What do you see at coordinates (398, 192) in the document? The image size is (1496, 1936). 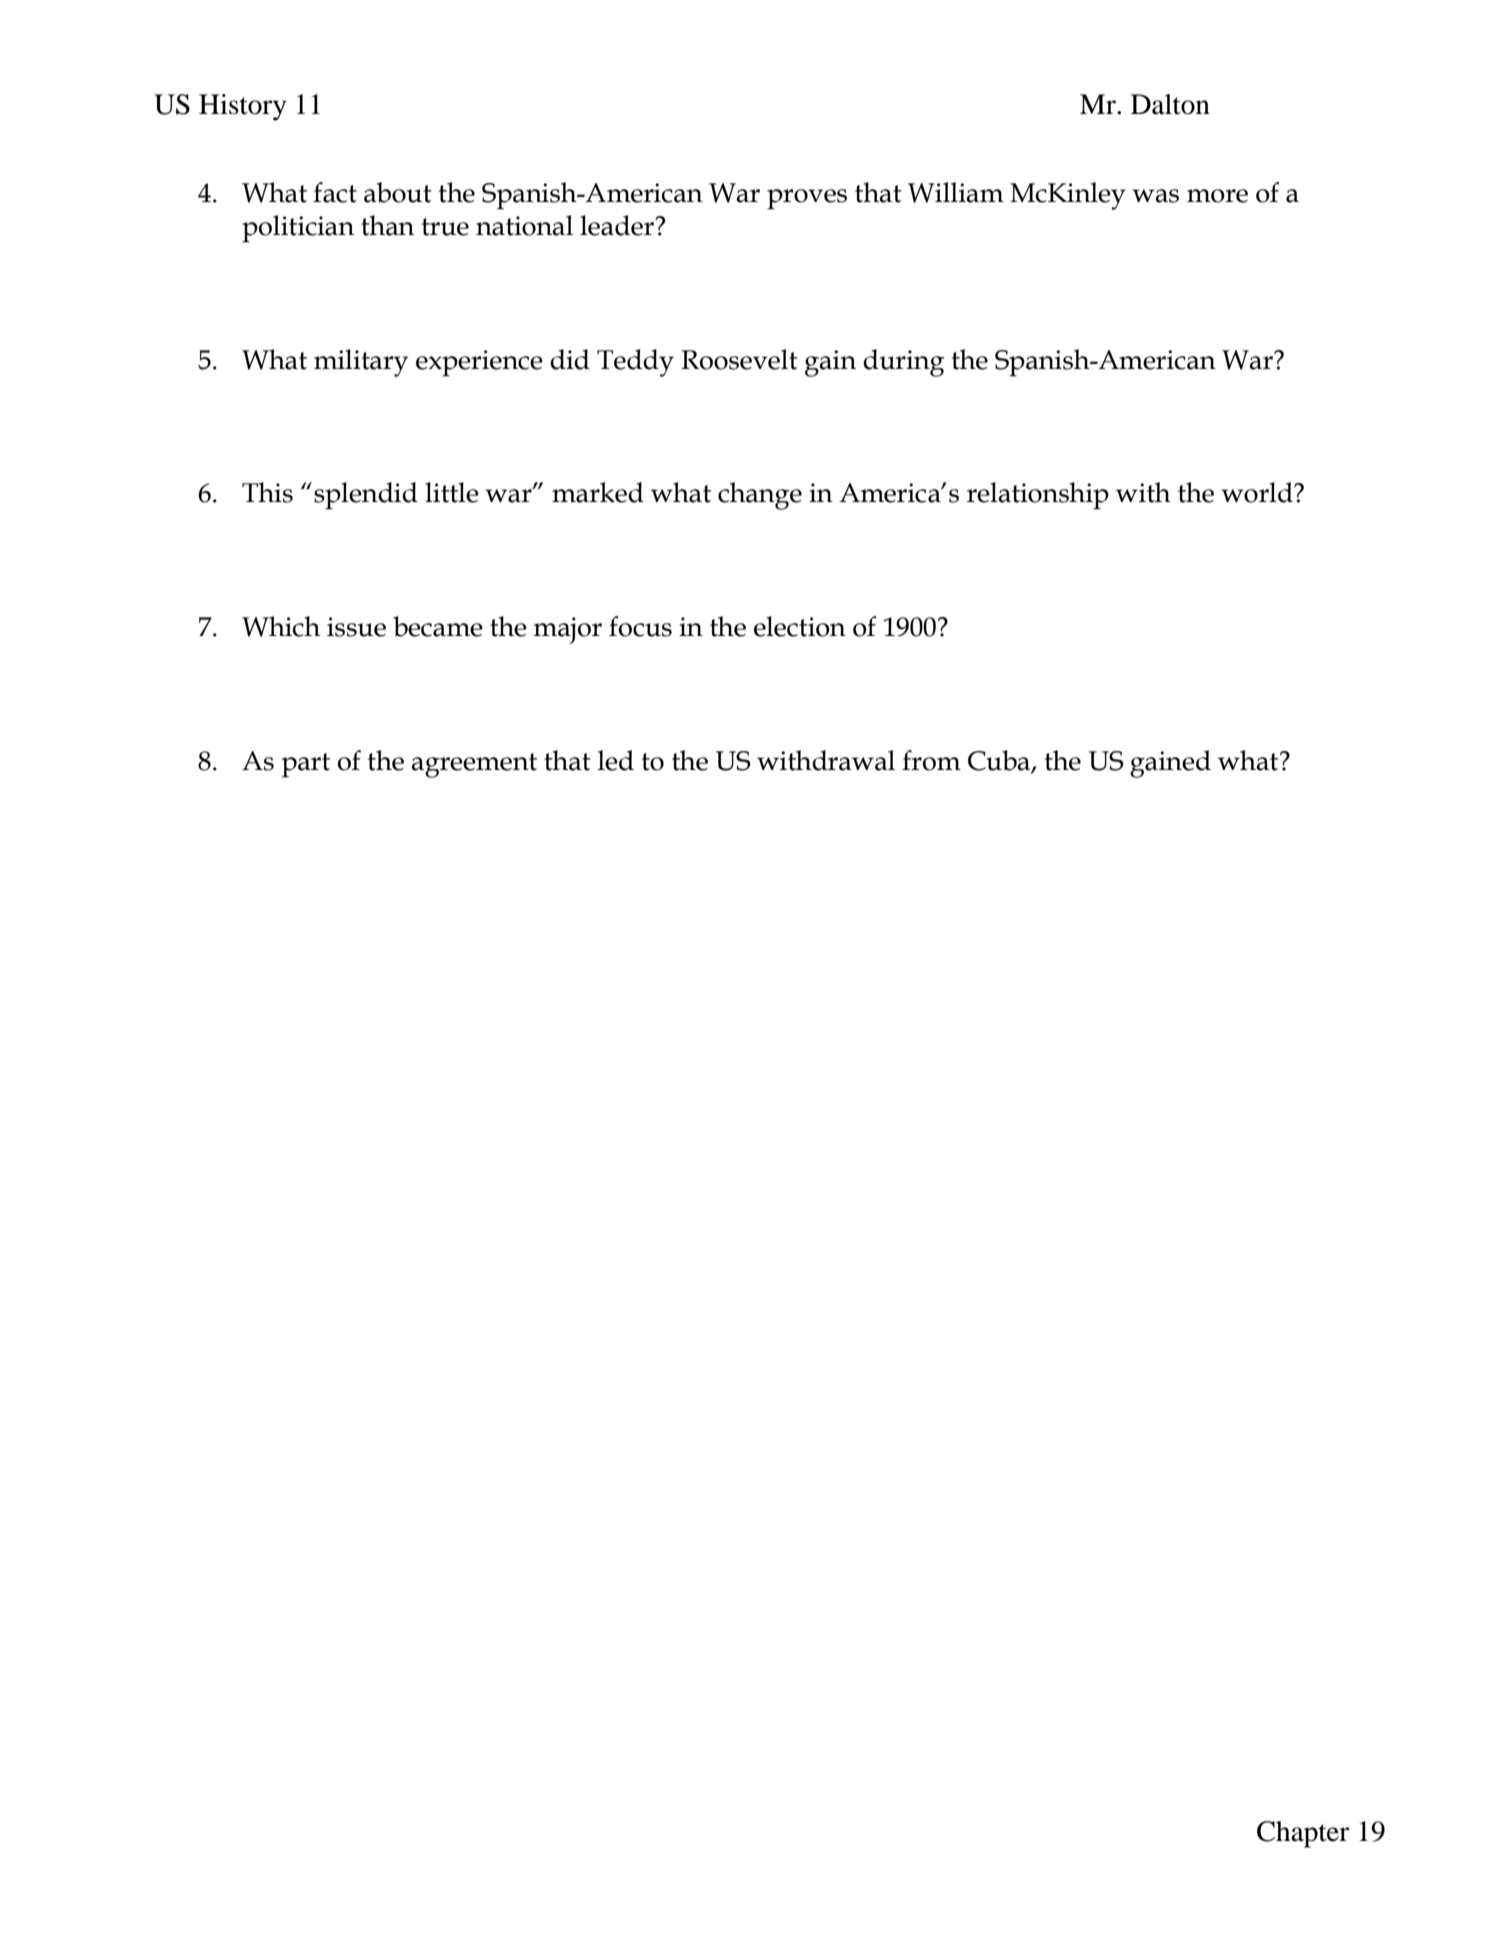 I see `about` at bounding box center [398, 192].
